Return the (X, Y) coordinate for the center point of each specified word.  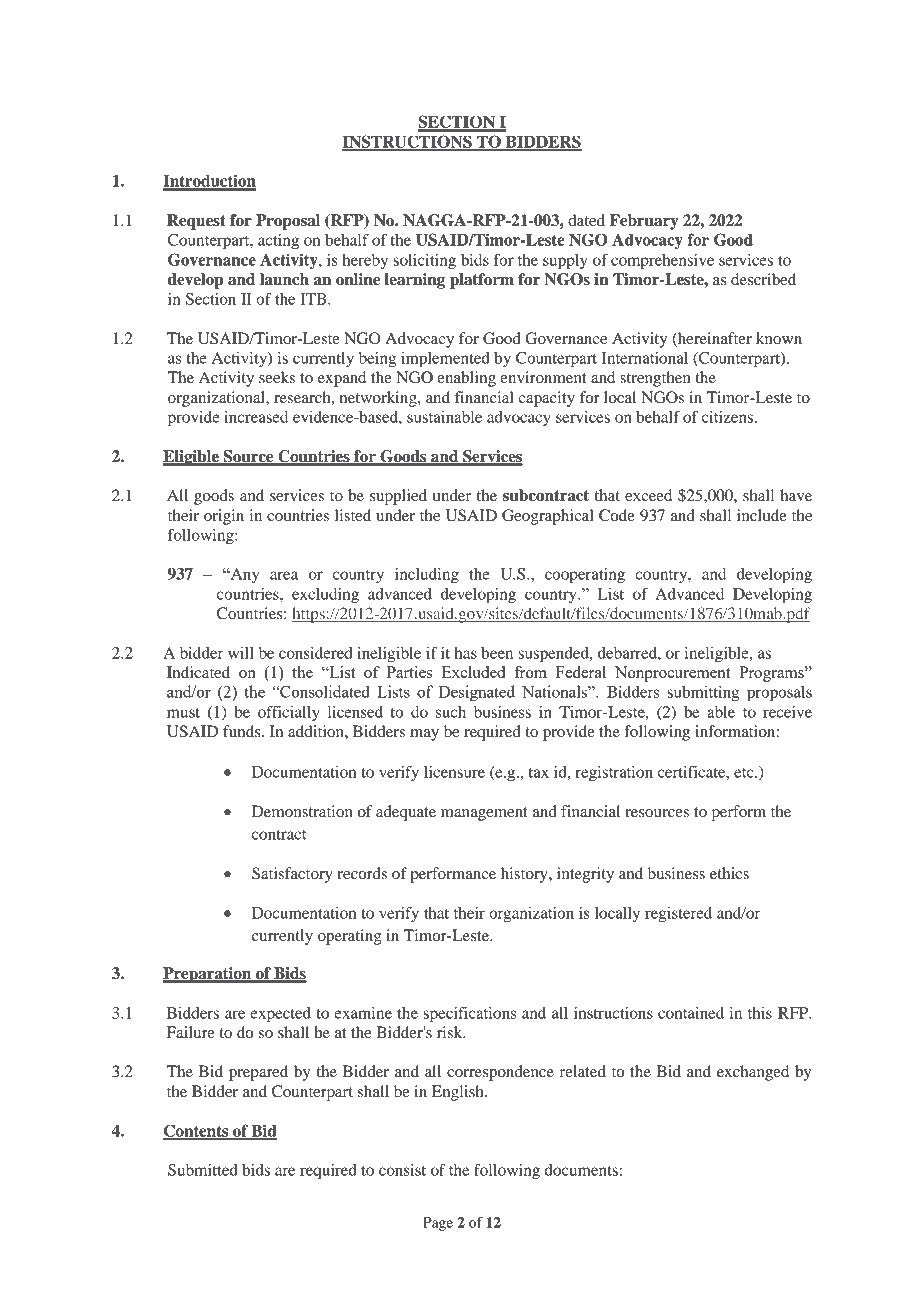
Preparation (208, 975)
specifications (469, 1014)
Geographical (548, 517)
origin (224, 517)
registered (678, 915)
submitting (703, 694)
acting (278, 242)
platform (482, 281)
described (763, 279)
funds (243, 731)
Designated (477, 693)
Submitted (203, 1170)
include (762, 515)
